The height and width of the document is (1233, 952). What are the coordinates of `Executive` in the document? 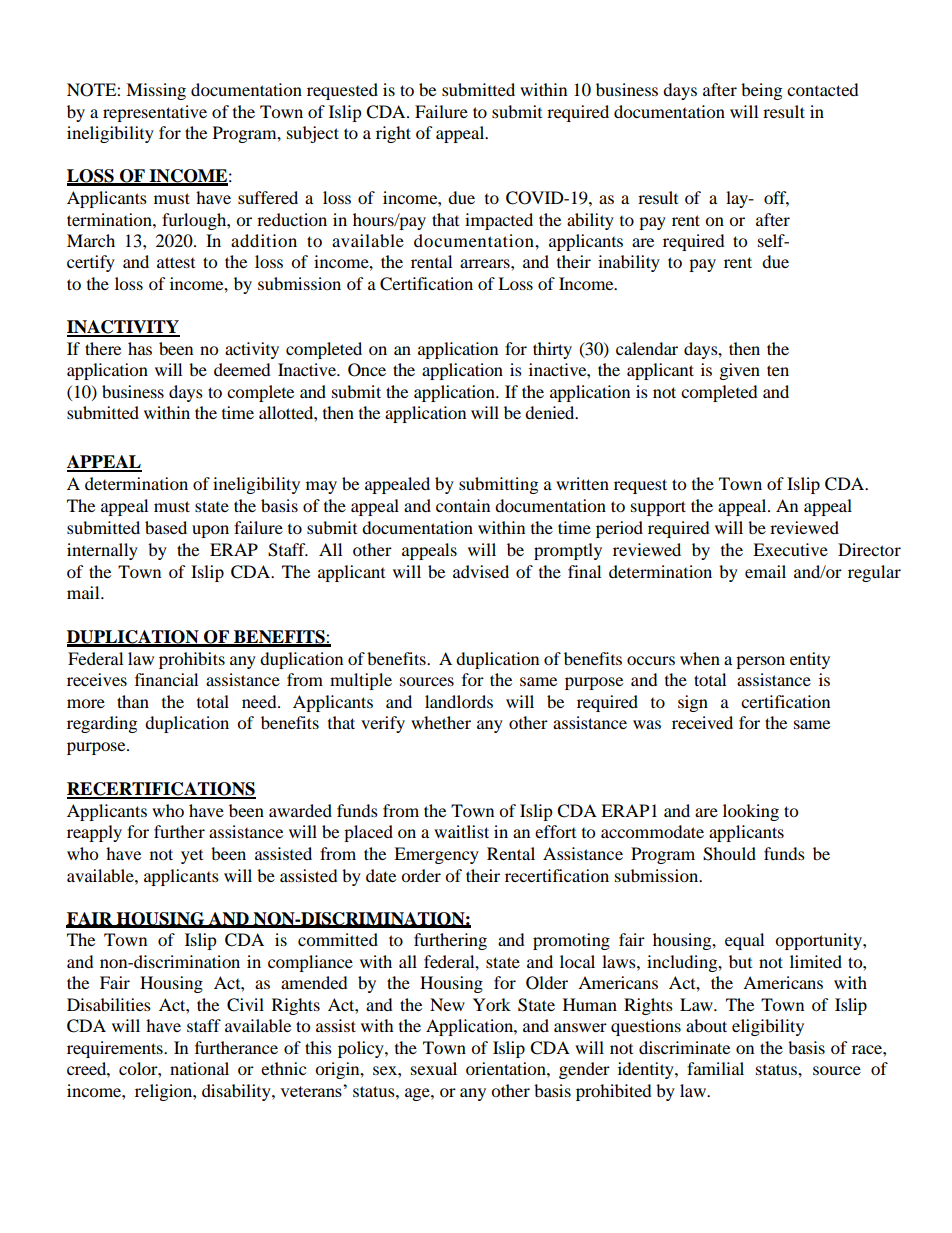 It's located at (790, 549).
